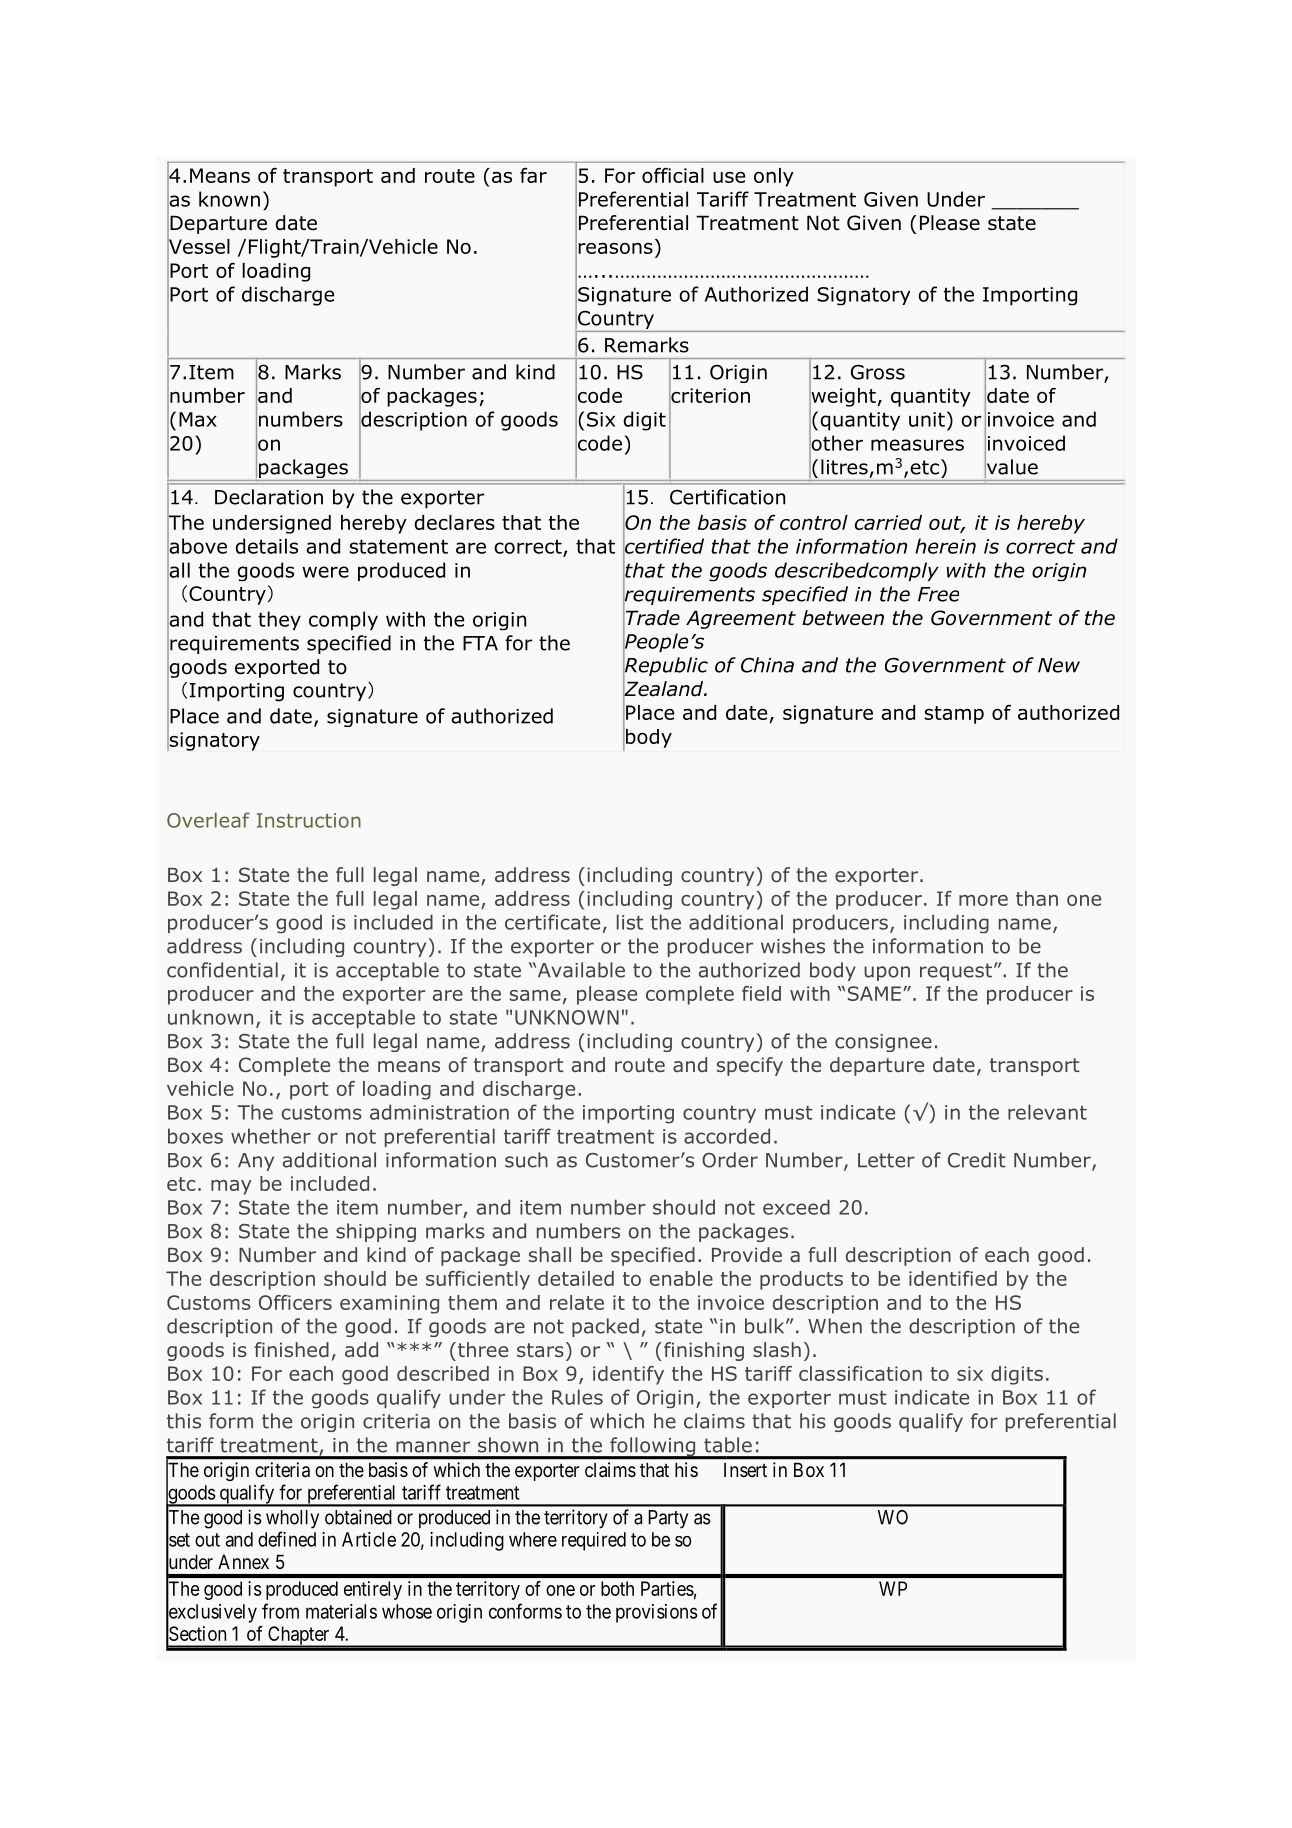 The width and height of the image is (1292, 1828). I want to click on defined, so click(287, 1539).
